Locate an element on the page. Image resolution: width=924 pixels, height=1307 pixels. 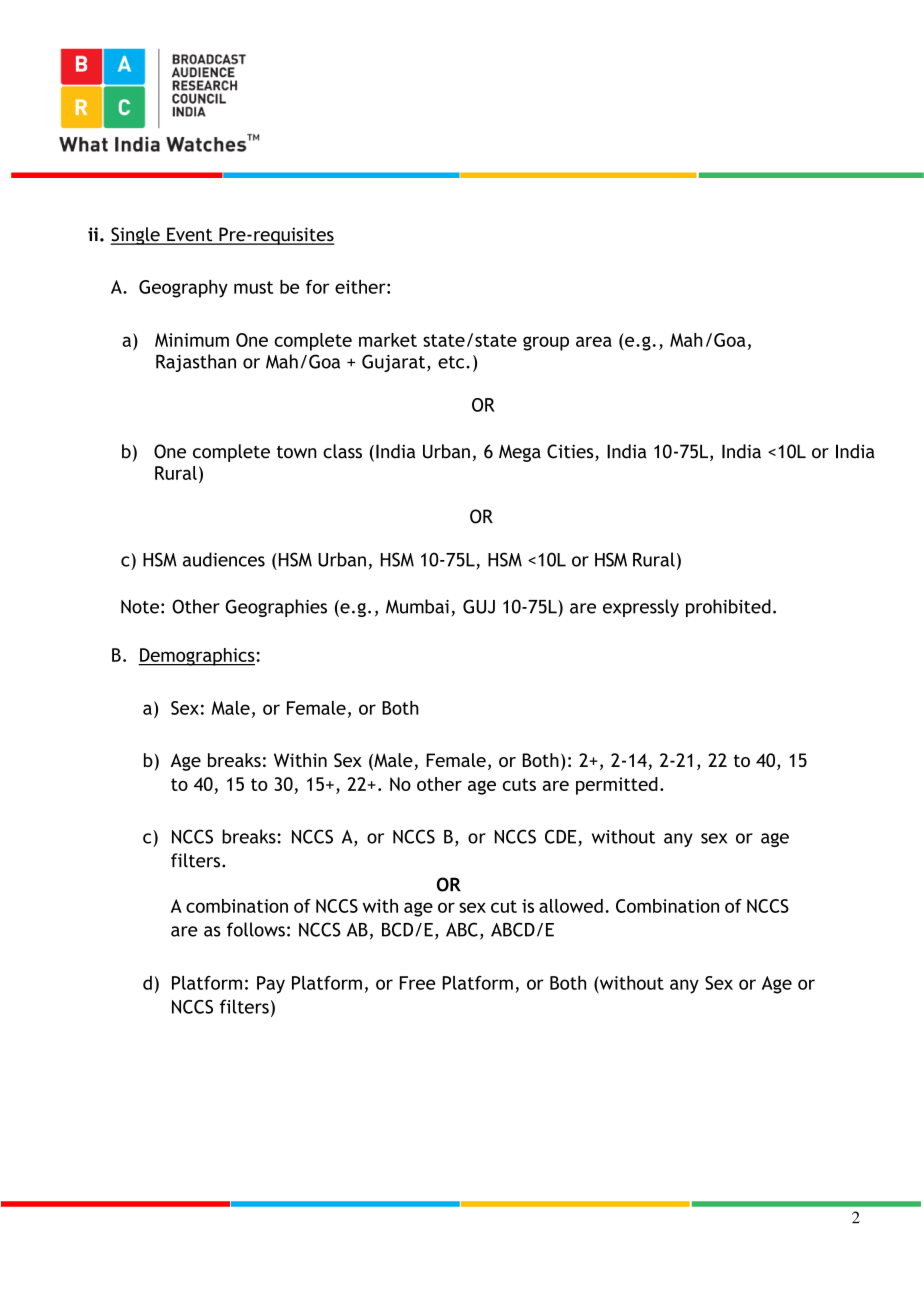
allowed is located at coordinates (571, 906).
